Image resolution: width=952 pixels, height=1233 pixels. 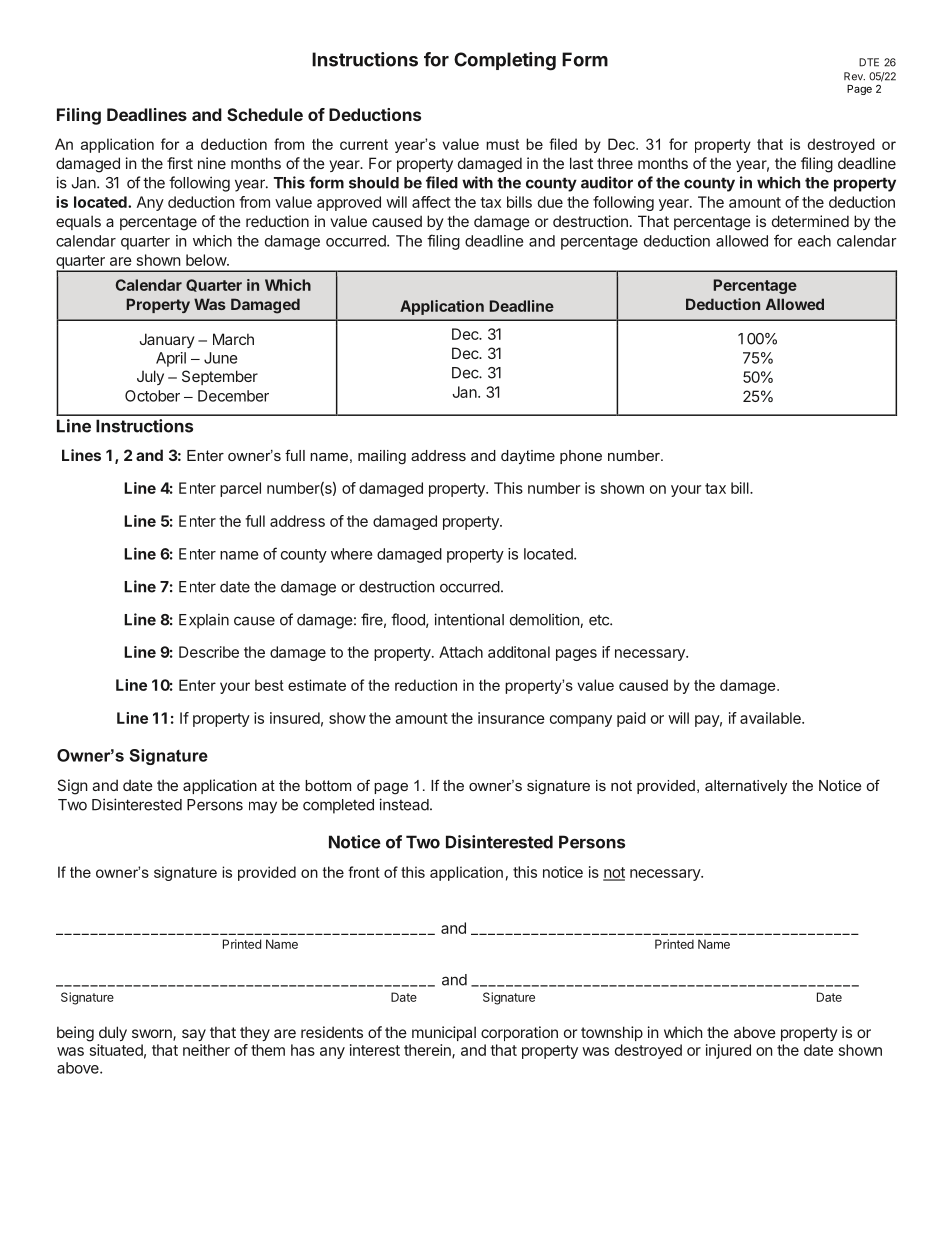 What do you see at coordinates (600, 620) in the image?
I see `etc` at bounding box center [600, 620].
